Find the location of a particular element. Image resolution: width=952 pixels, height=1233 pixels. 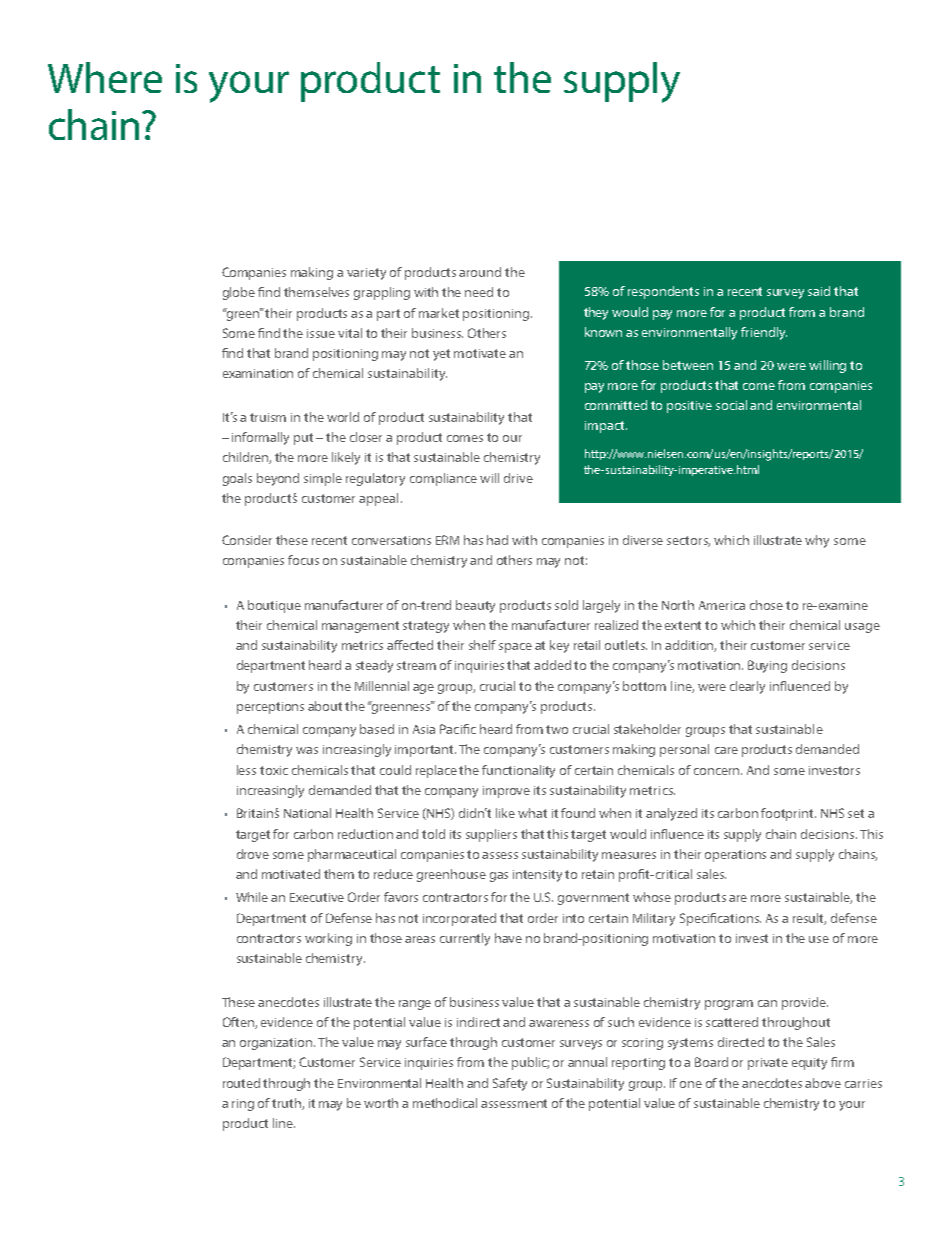

around is located at coordinates (480, 272).
